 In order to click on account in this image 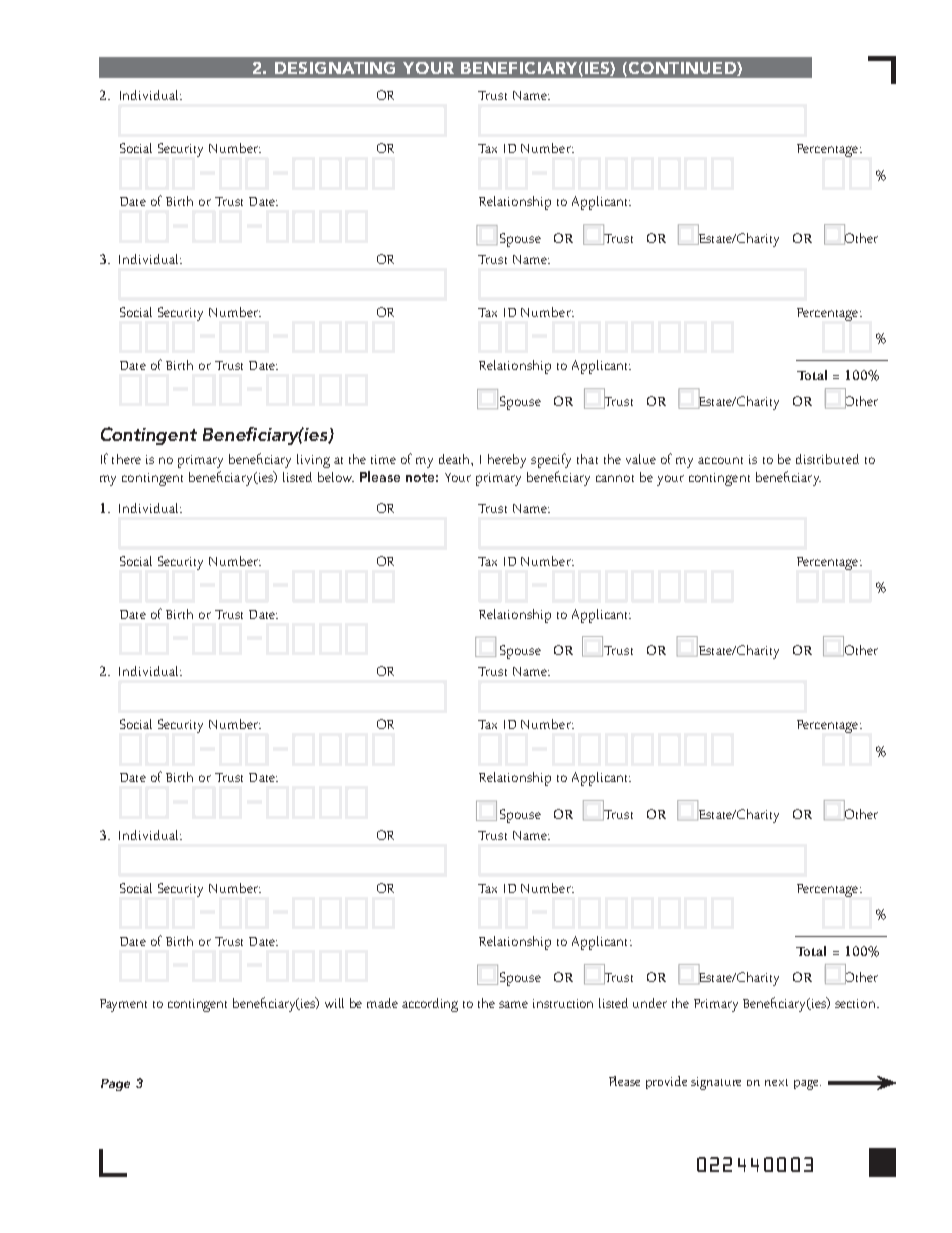, I will do `click(720, 460)`.
